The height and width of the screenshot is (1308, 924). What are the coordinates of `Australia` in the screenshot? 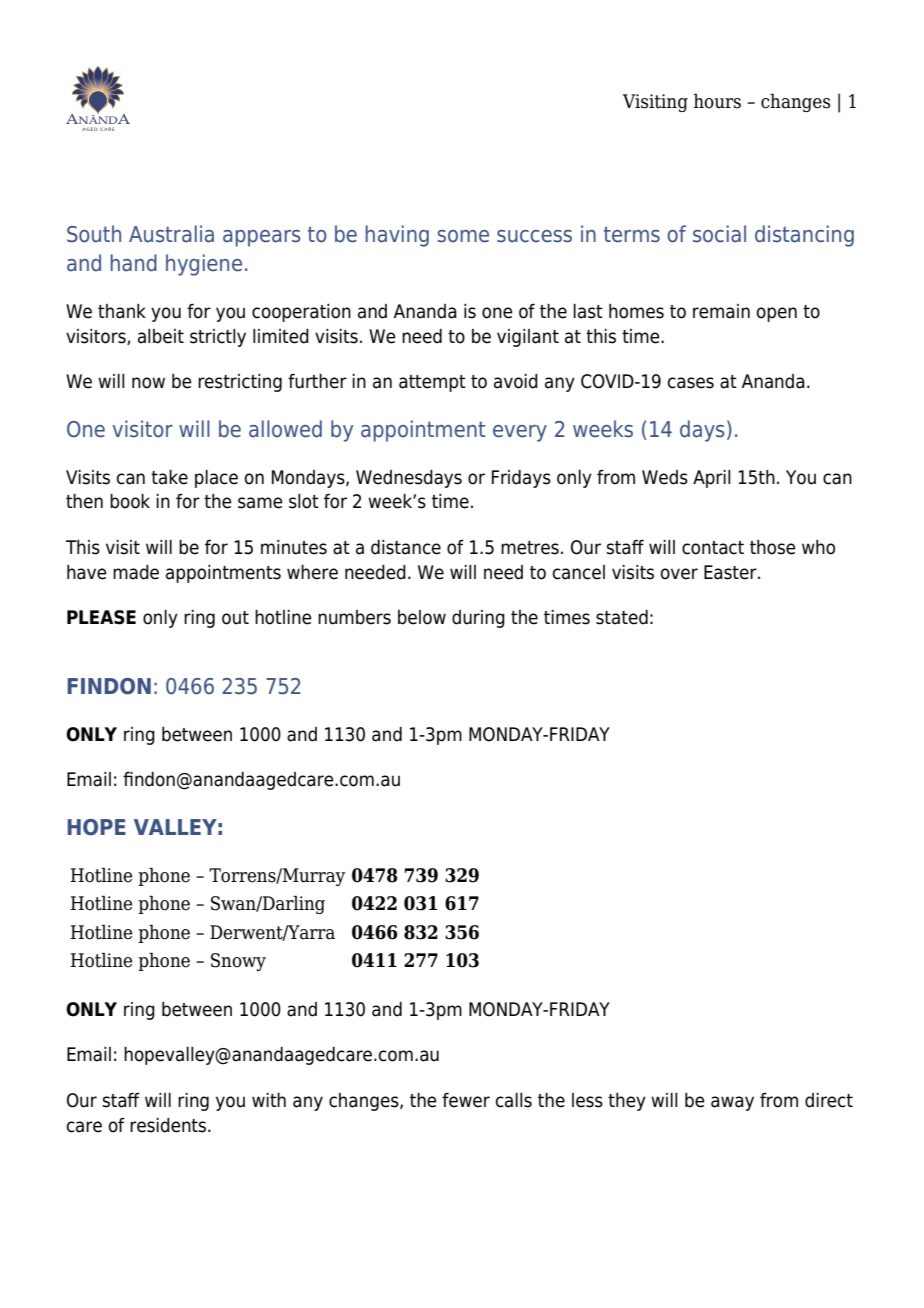 It's located at (171, 234).
